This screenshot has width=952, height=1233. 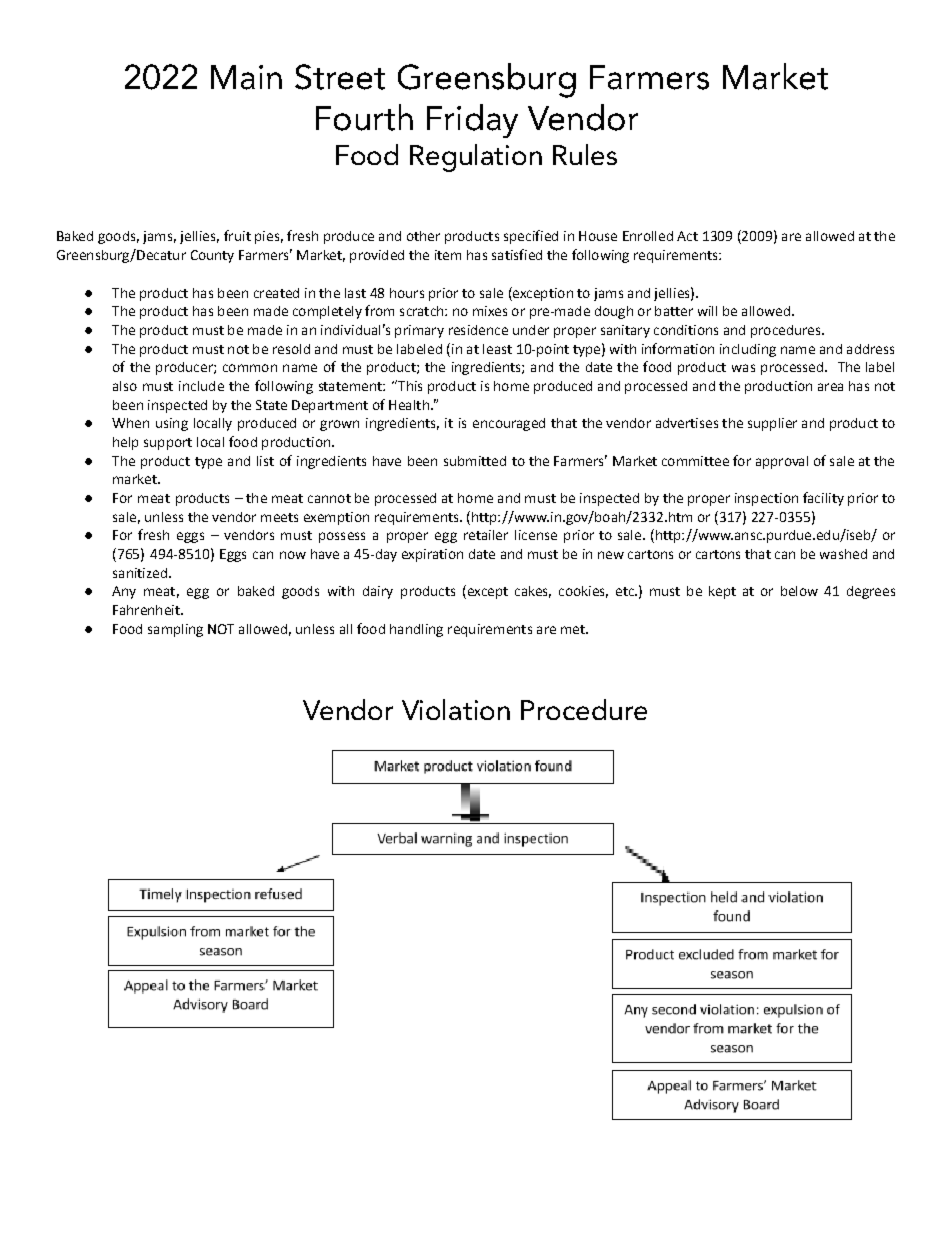 What do you see at coordinates (472, 121) in the screenshot?
I see `Friday` at bounding box center [472, 121].
